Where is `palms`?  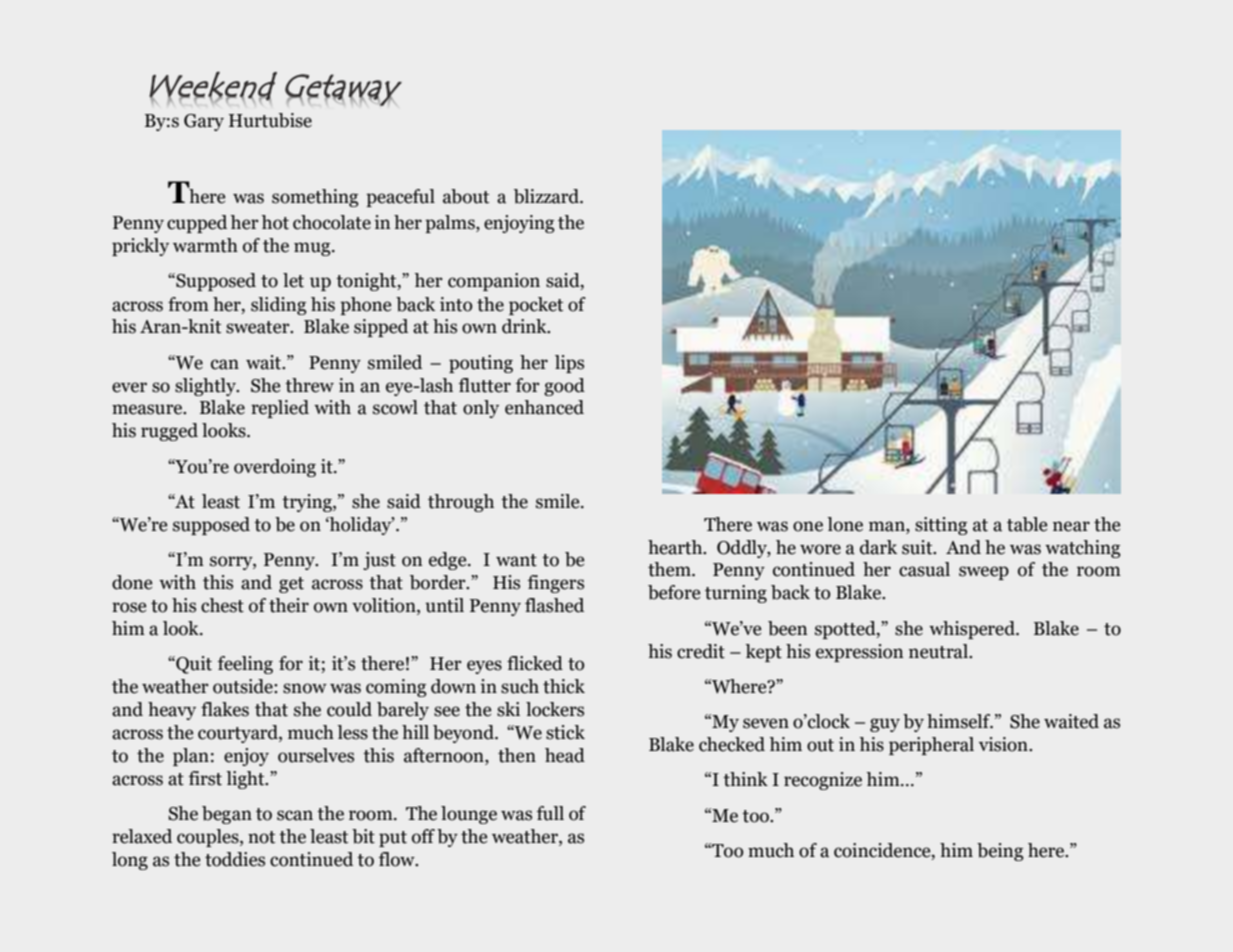
palms is located at coordinates (451, 224).
